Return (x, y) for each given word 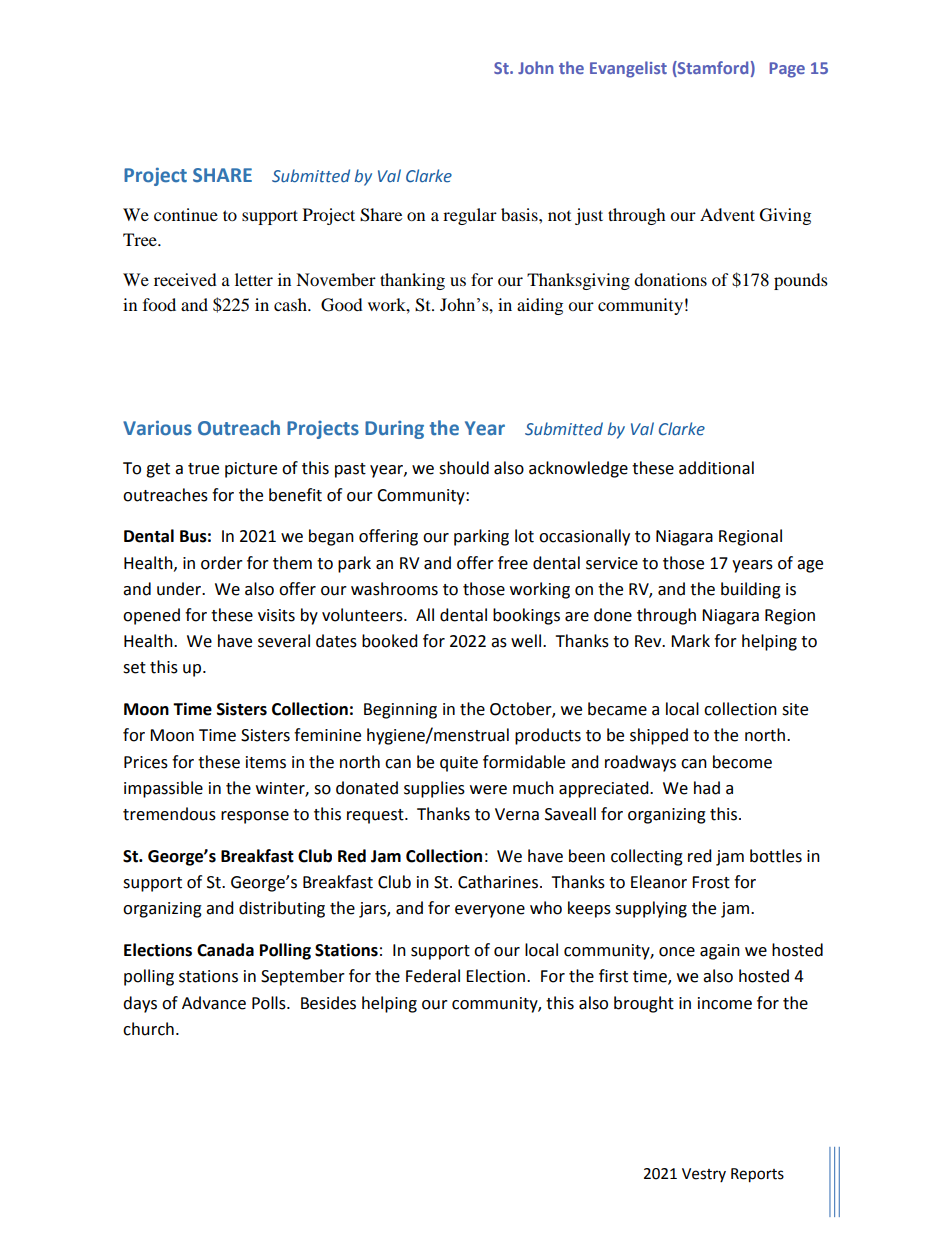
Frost (711, 882)
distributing (282, 909)
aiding (540, 306)
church (148, 1029)
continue (186, 214)
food (159, 304)
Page (787, 70)
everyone (490, 911)
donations (670, 279)
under (180, 589)
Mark (690, 641)
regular (470, 216)
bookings (526, 616)
